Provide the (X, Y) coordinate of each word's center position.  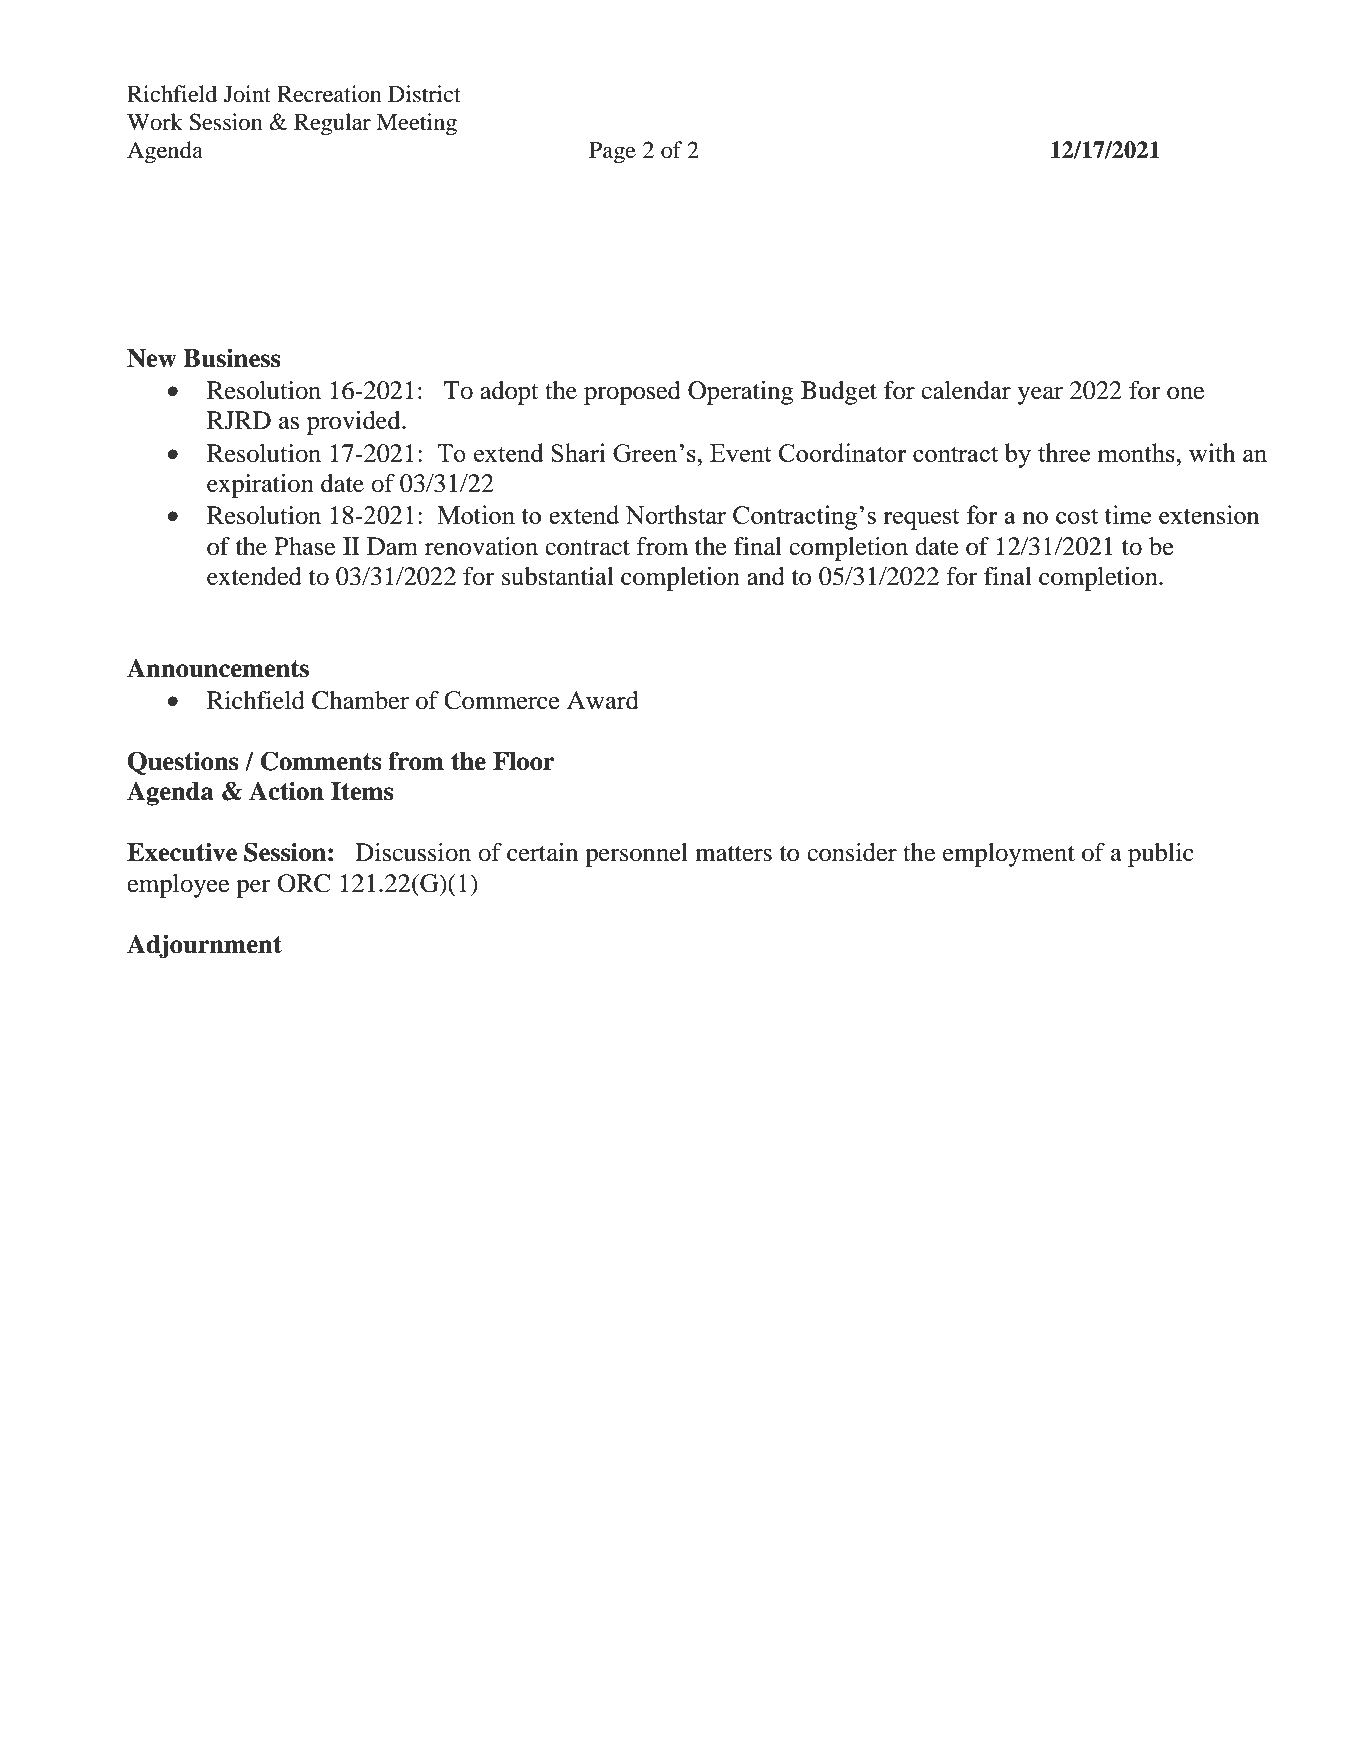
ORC (304, 883)
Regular (332, 124)
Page (612, 153)
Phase (304, 546)
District (424, 94)
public (1161, 855)
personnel (636, 855)
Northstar (675, 514)
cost (1077, 516)
